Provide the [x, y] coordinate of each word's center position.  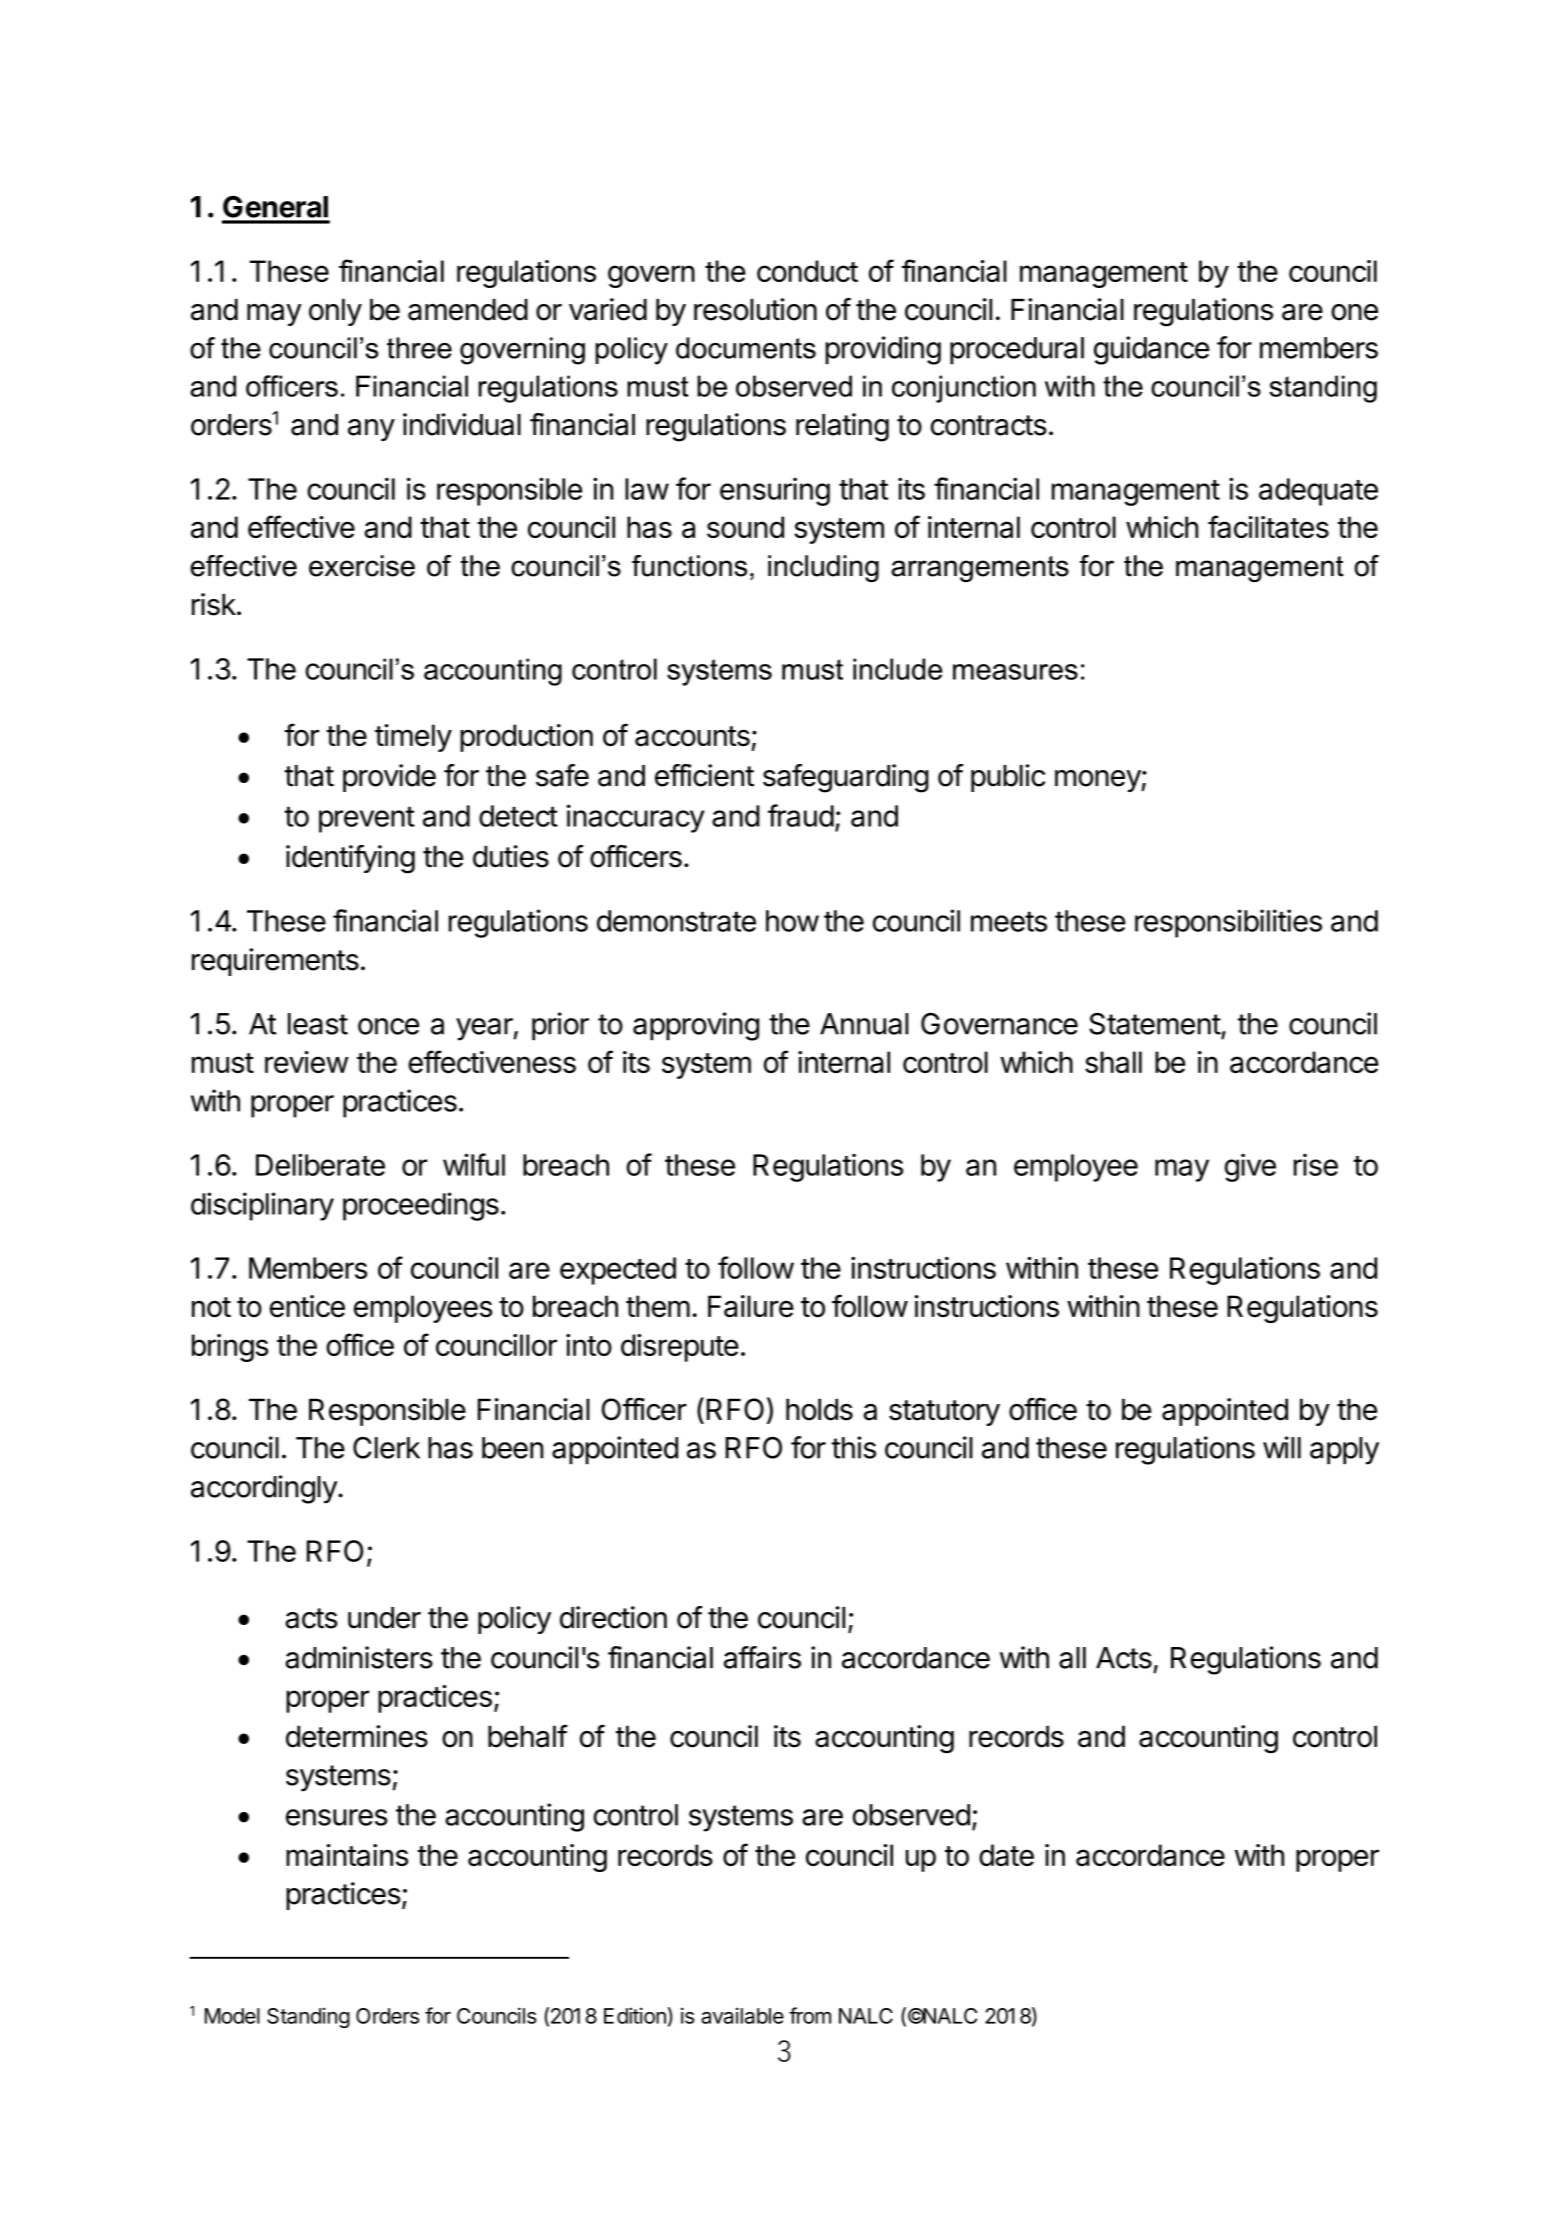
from [810, 2015]
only [335, 312]
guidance [1151, 350]
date [1006, 1855]
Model [232, 2016]
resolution [755, 309]
